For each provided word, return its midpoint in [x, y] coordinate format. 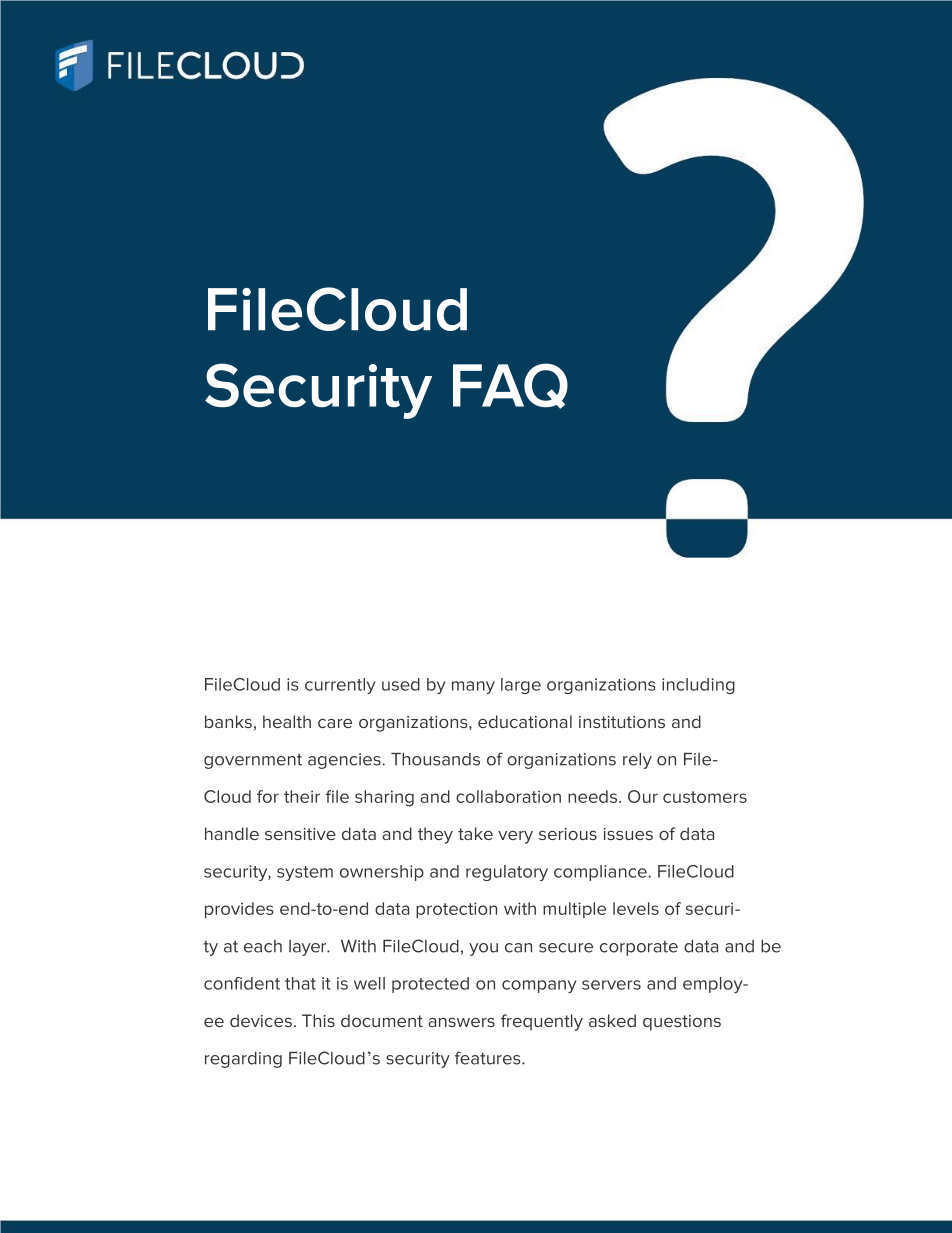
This [318, 1020]
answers [461, 1022]
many [473, 687]
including [698, 686]
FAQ [510, 386]
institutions [622, 722]
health [287, 721]
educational [525, 721]
